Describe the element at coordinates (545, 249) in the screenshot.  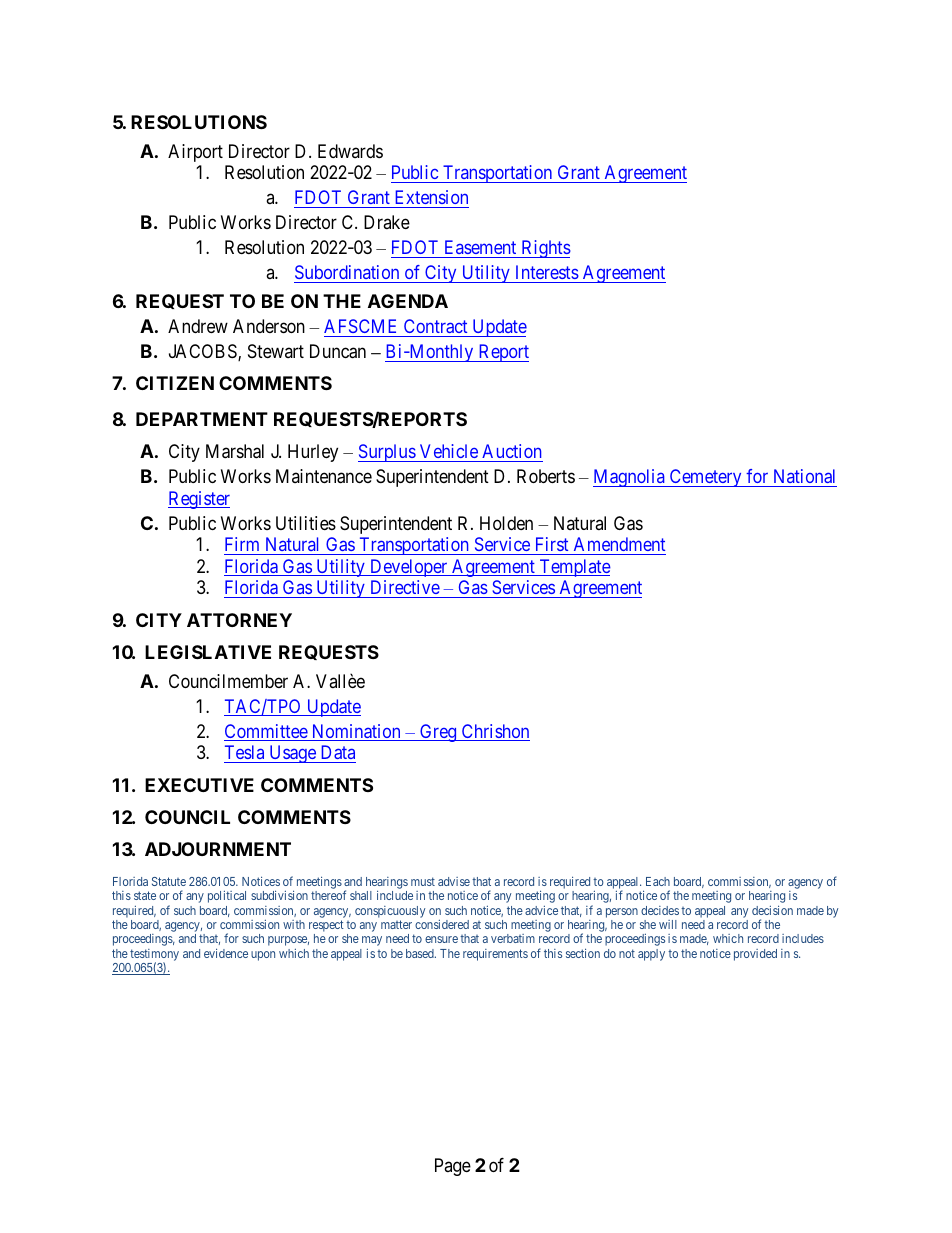
I see `Rights` at that location.
